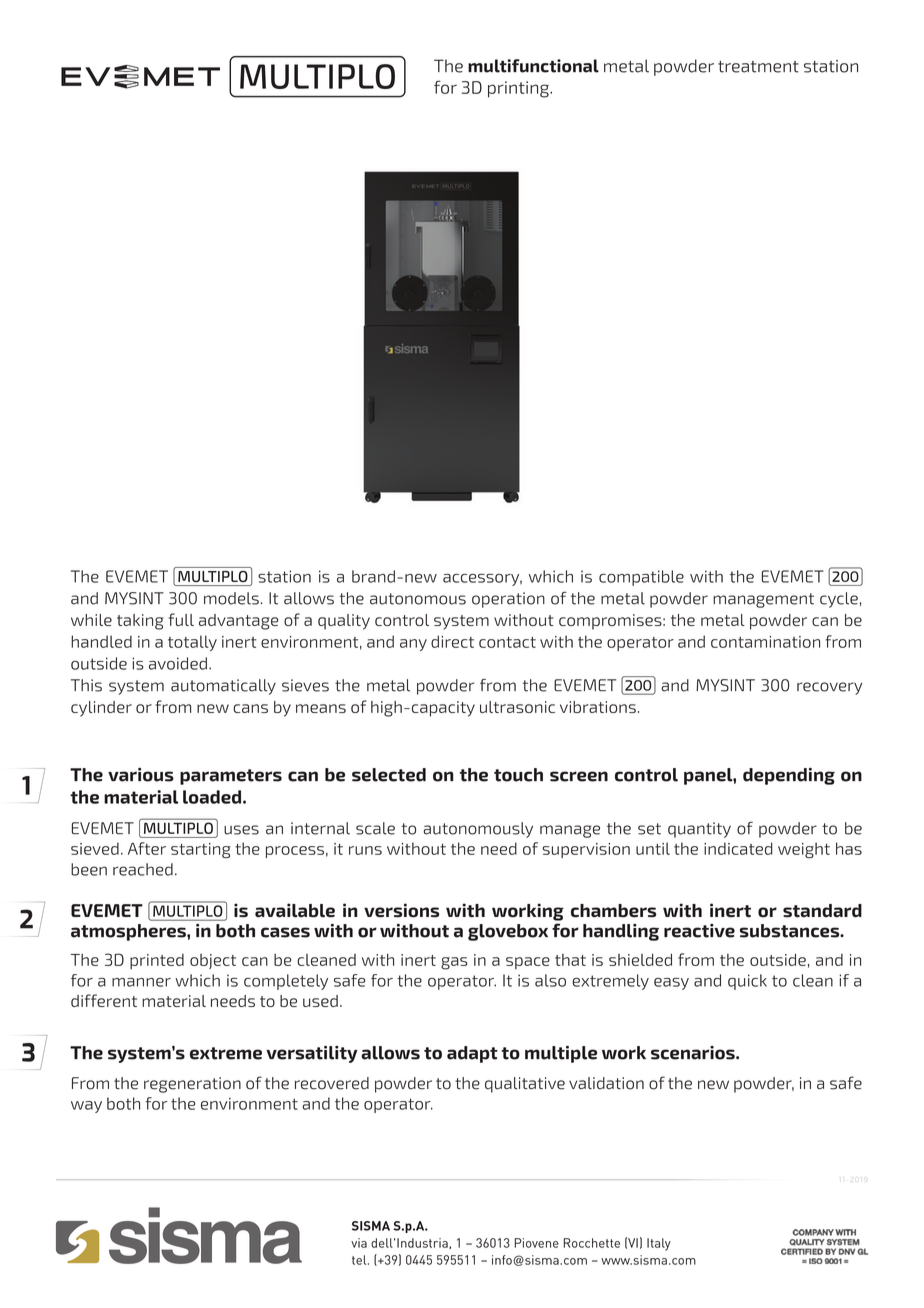 This document has height=1308, width=924. What do you see at coordinates (178, 663) in the document?
I see `avoided` at bounding box center [178, 663].
